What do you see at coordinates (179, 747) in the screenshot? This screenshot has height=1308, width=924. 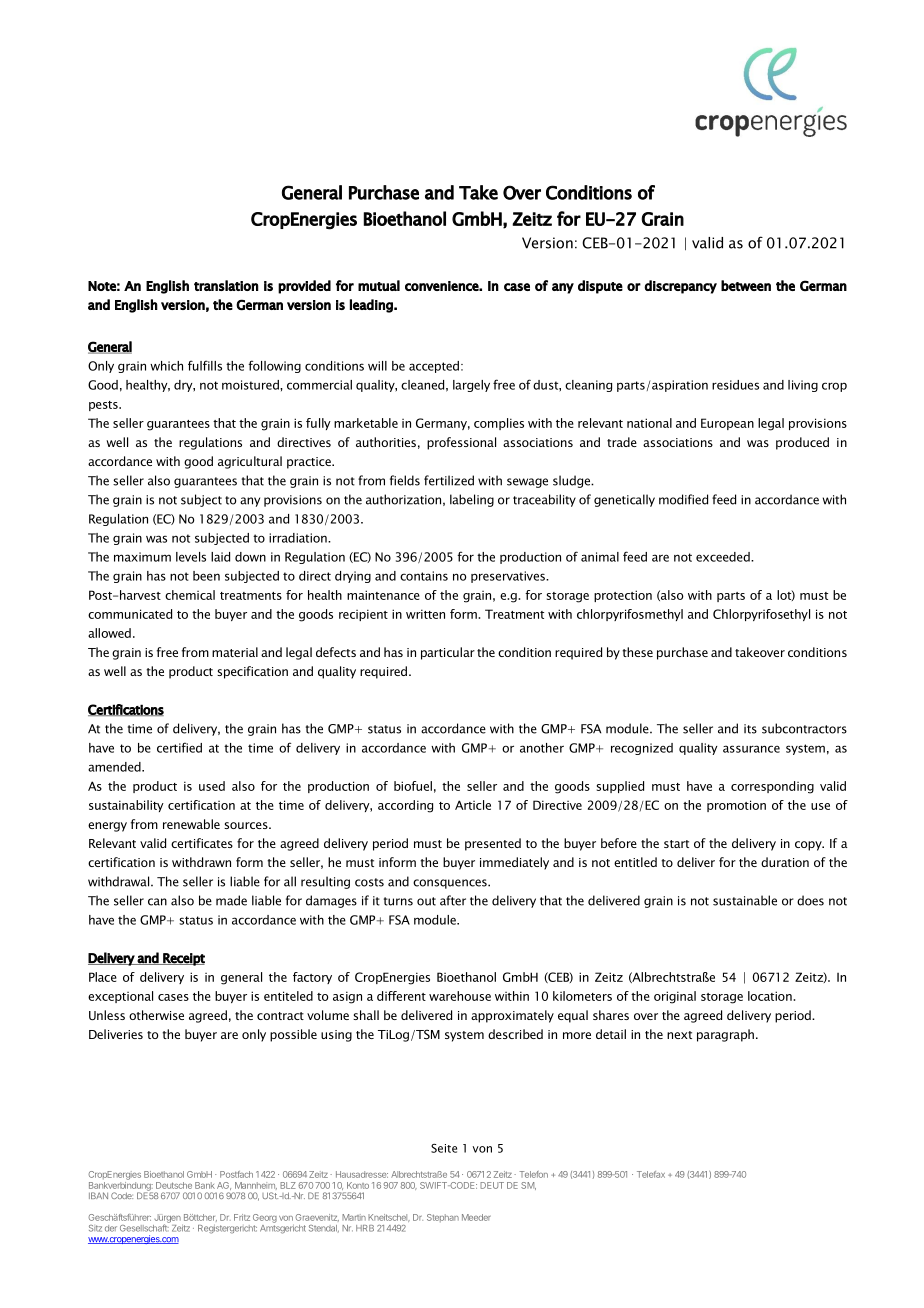 I see `certified` at bounding box center [179, 747].
